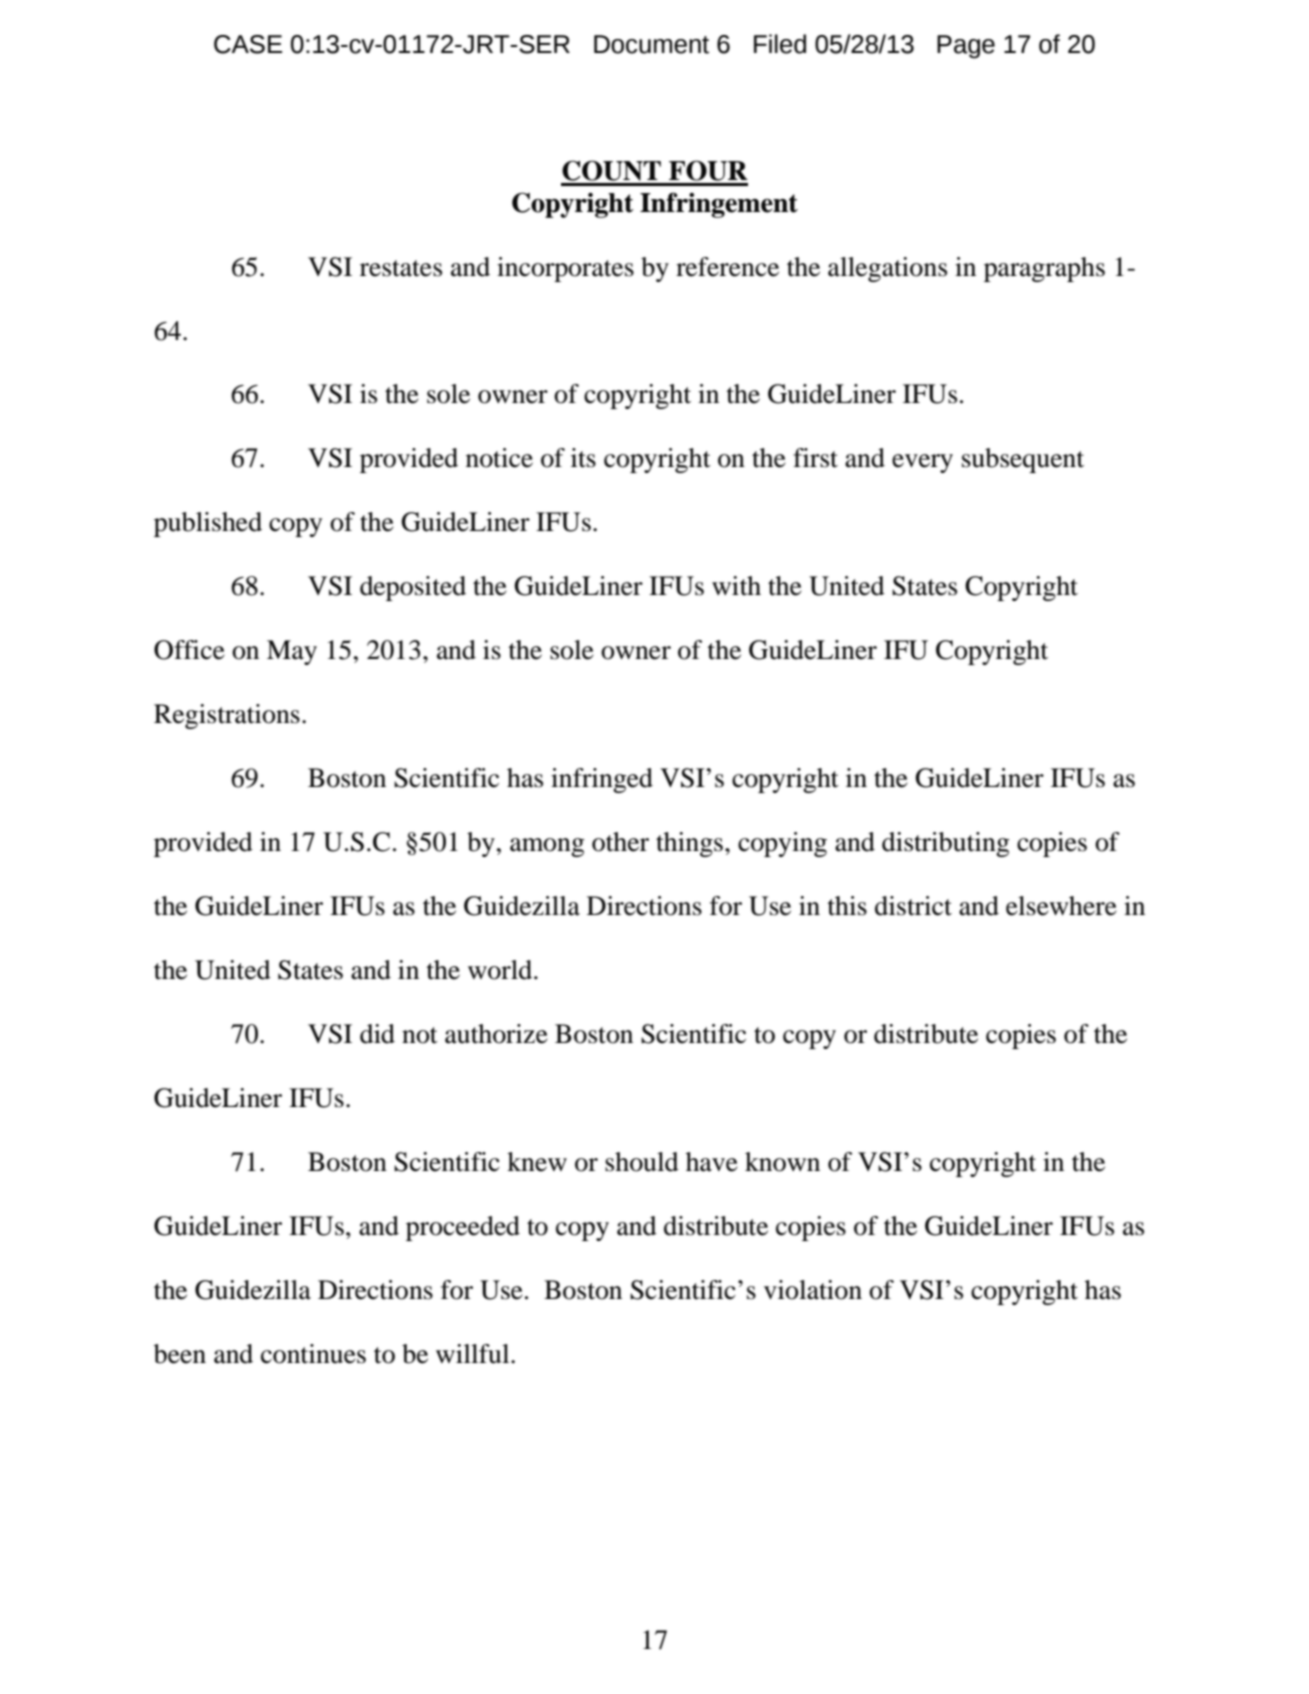 Image resolution: width=1309 pixels, height=1694 pixels. Describe the element at coordinates (736, 586) in the image. I see `with` at that location.
